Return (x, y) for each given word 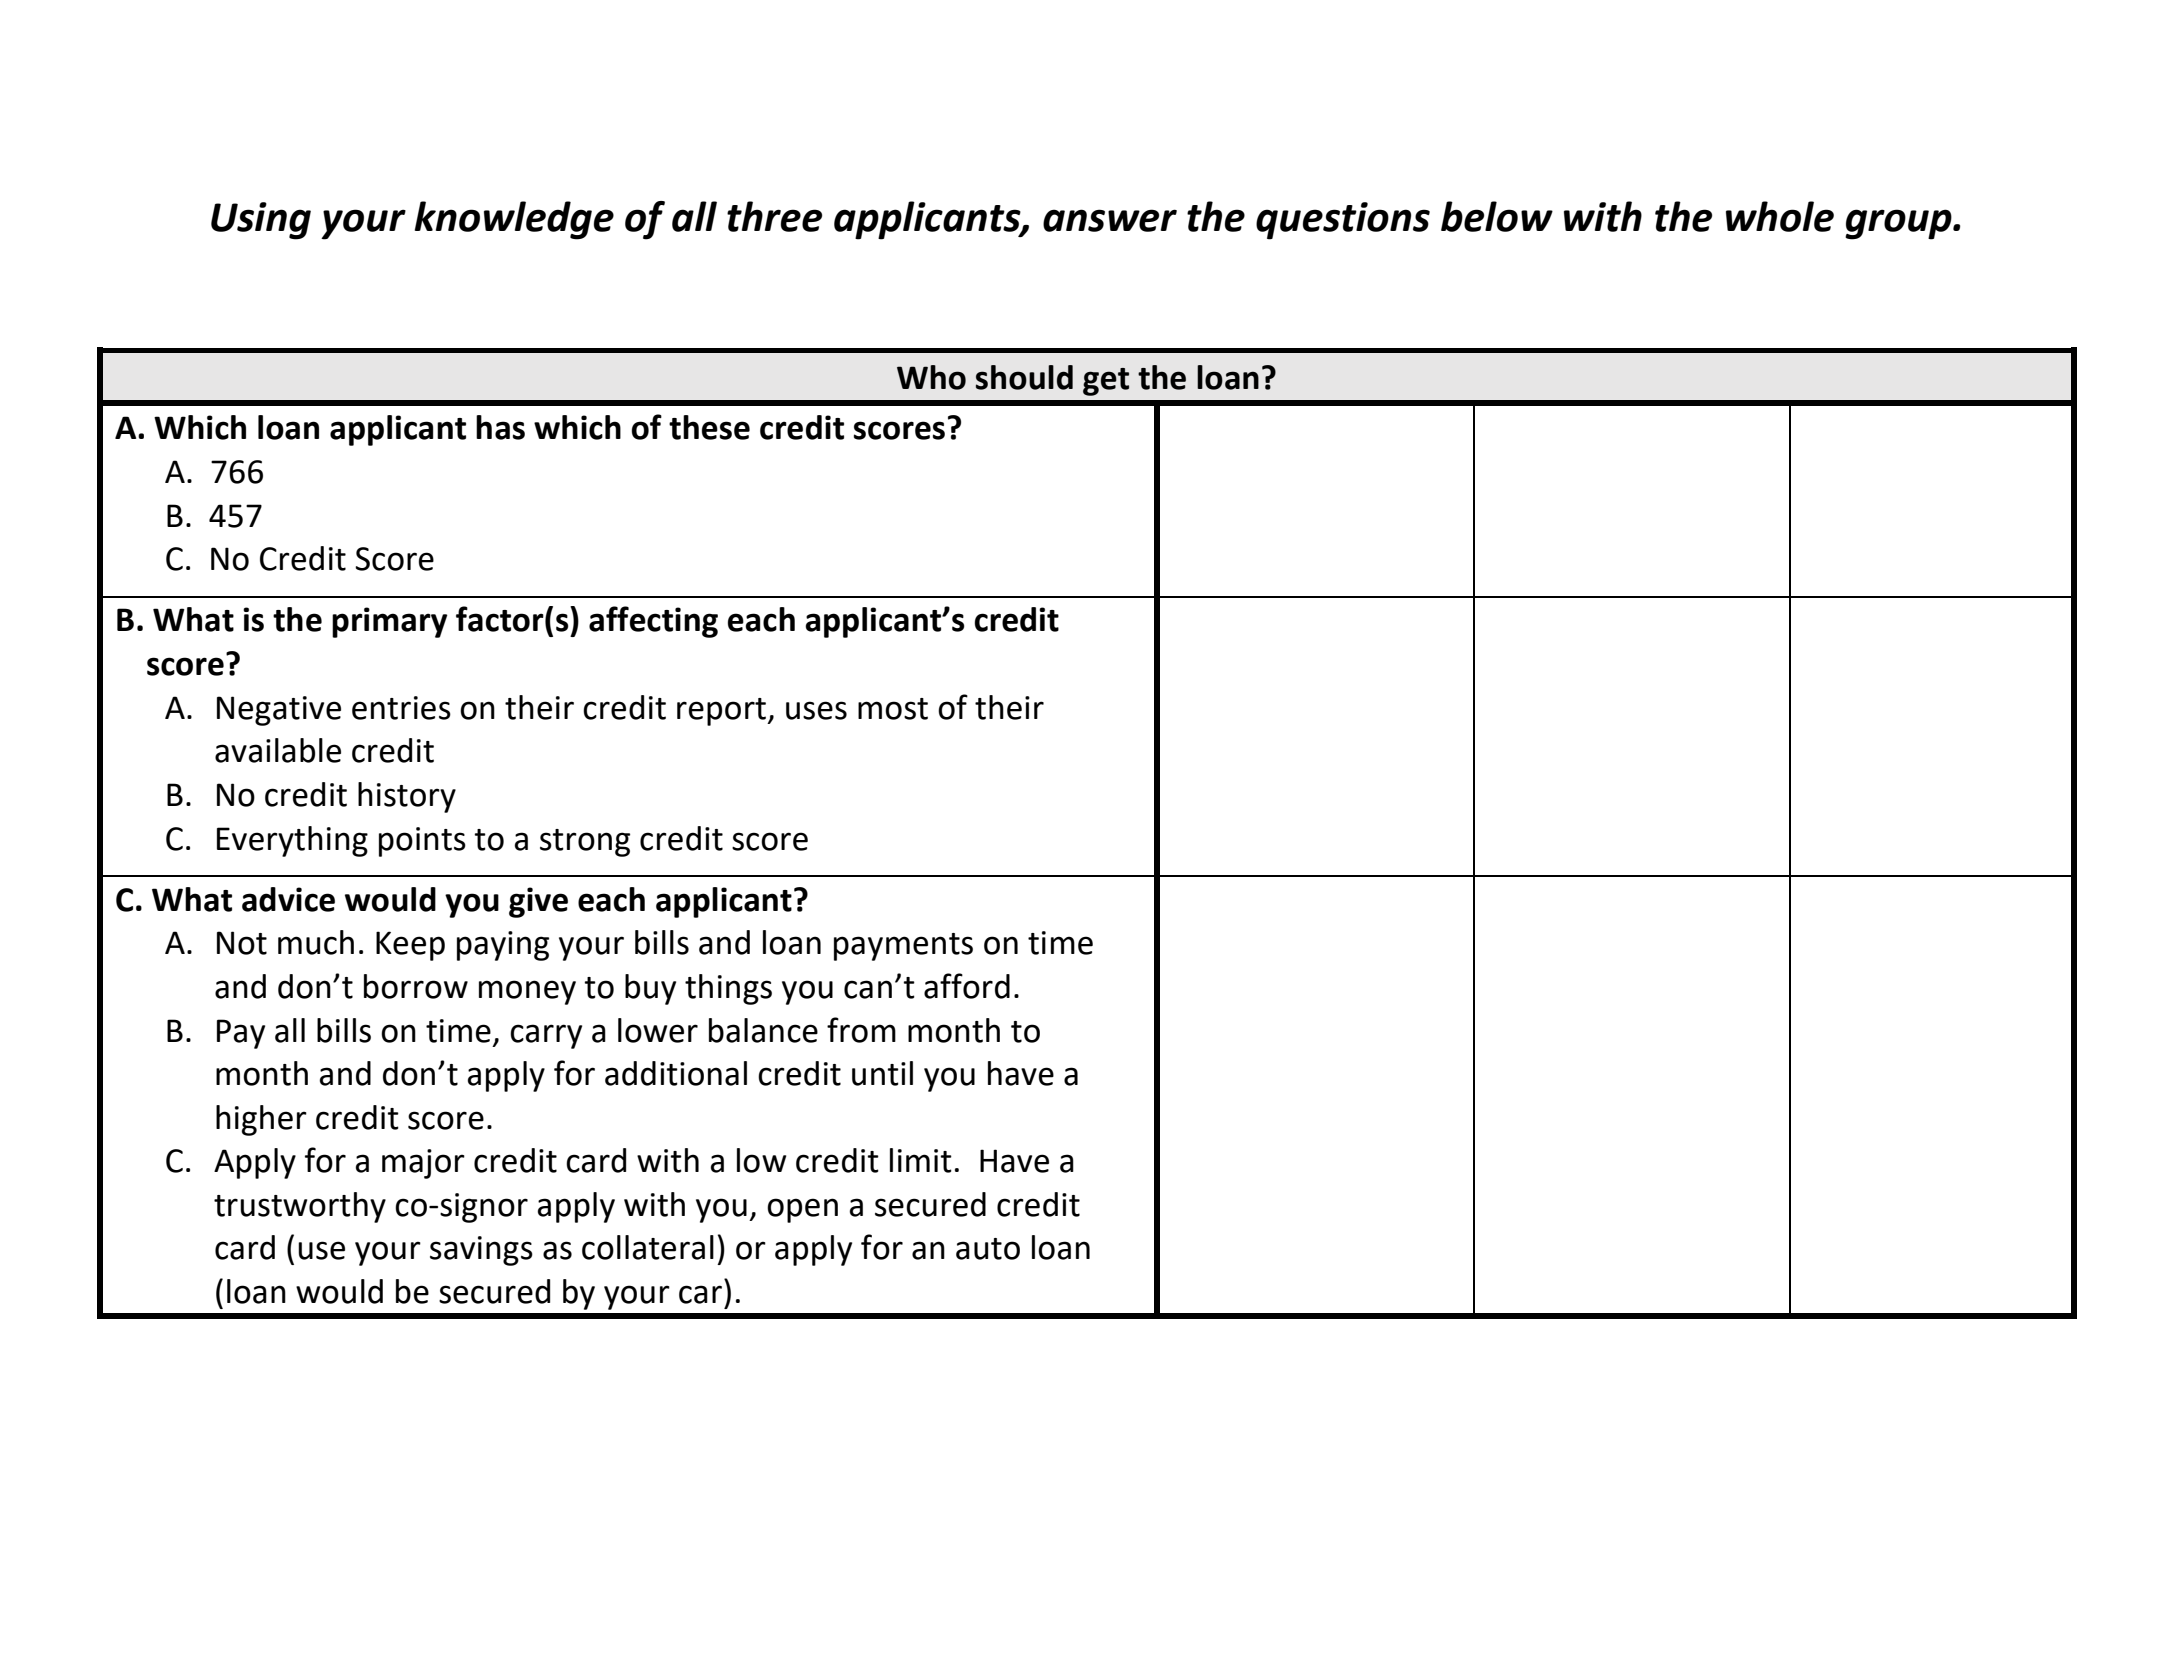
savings (481, 1251)
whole (1780, 216)
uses (816, 710)
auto (988, 1249)
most (893, 709)
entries (401, 708)
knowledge (514, 220)
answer (1110, 220)
